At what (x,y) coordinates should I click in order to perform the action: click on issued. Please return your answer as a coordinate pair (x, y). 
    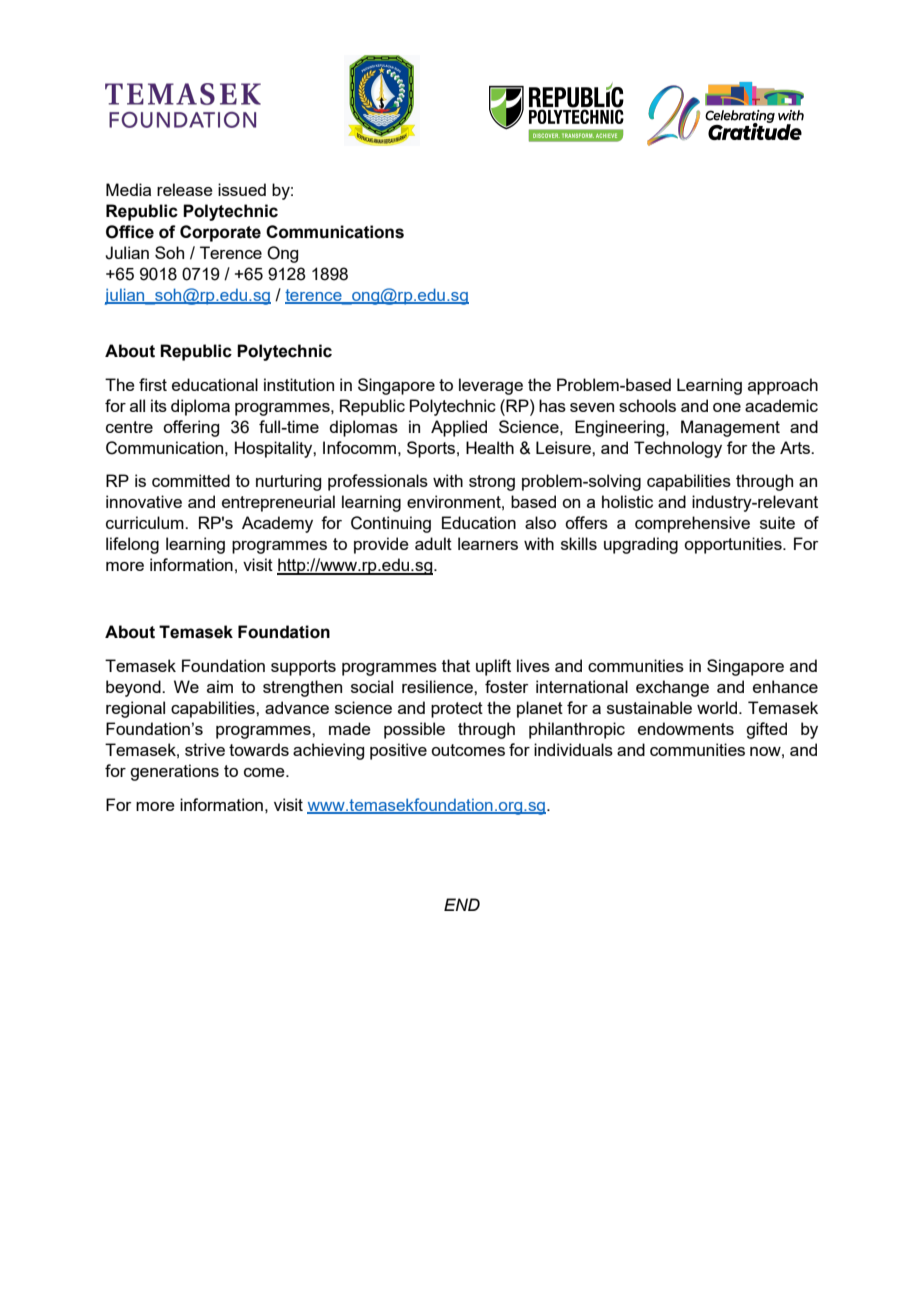
    Looking at the image, I should click on (242, 189).
